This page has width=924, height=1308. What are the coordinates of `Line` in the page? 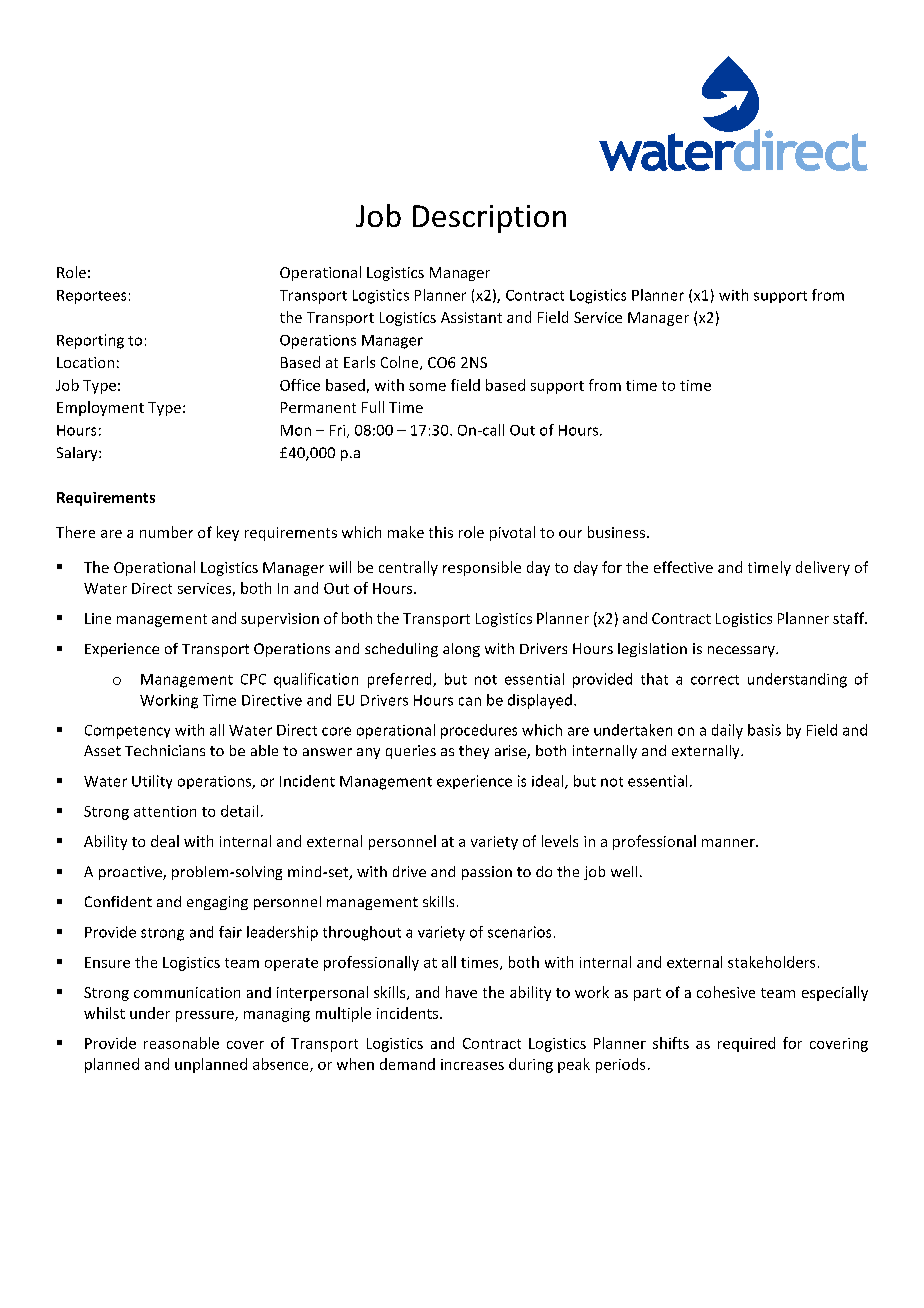 It's located at (98, 618).
